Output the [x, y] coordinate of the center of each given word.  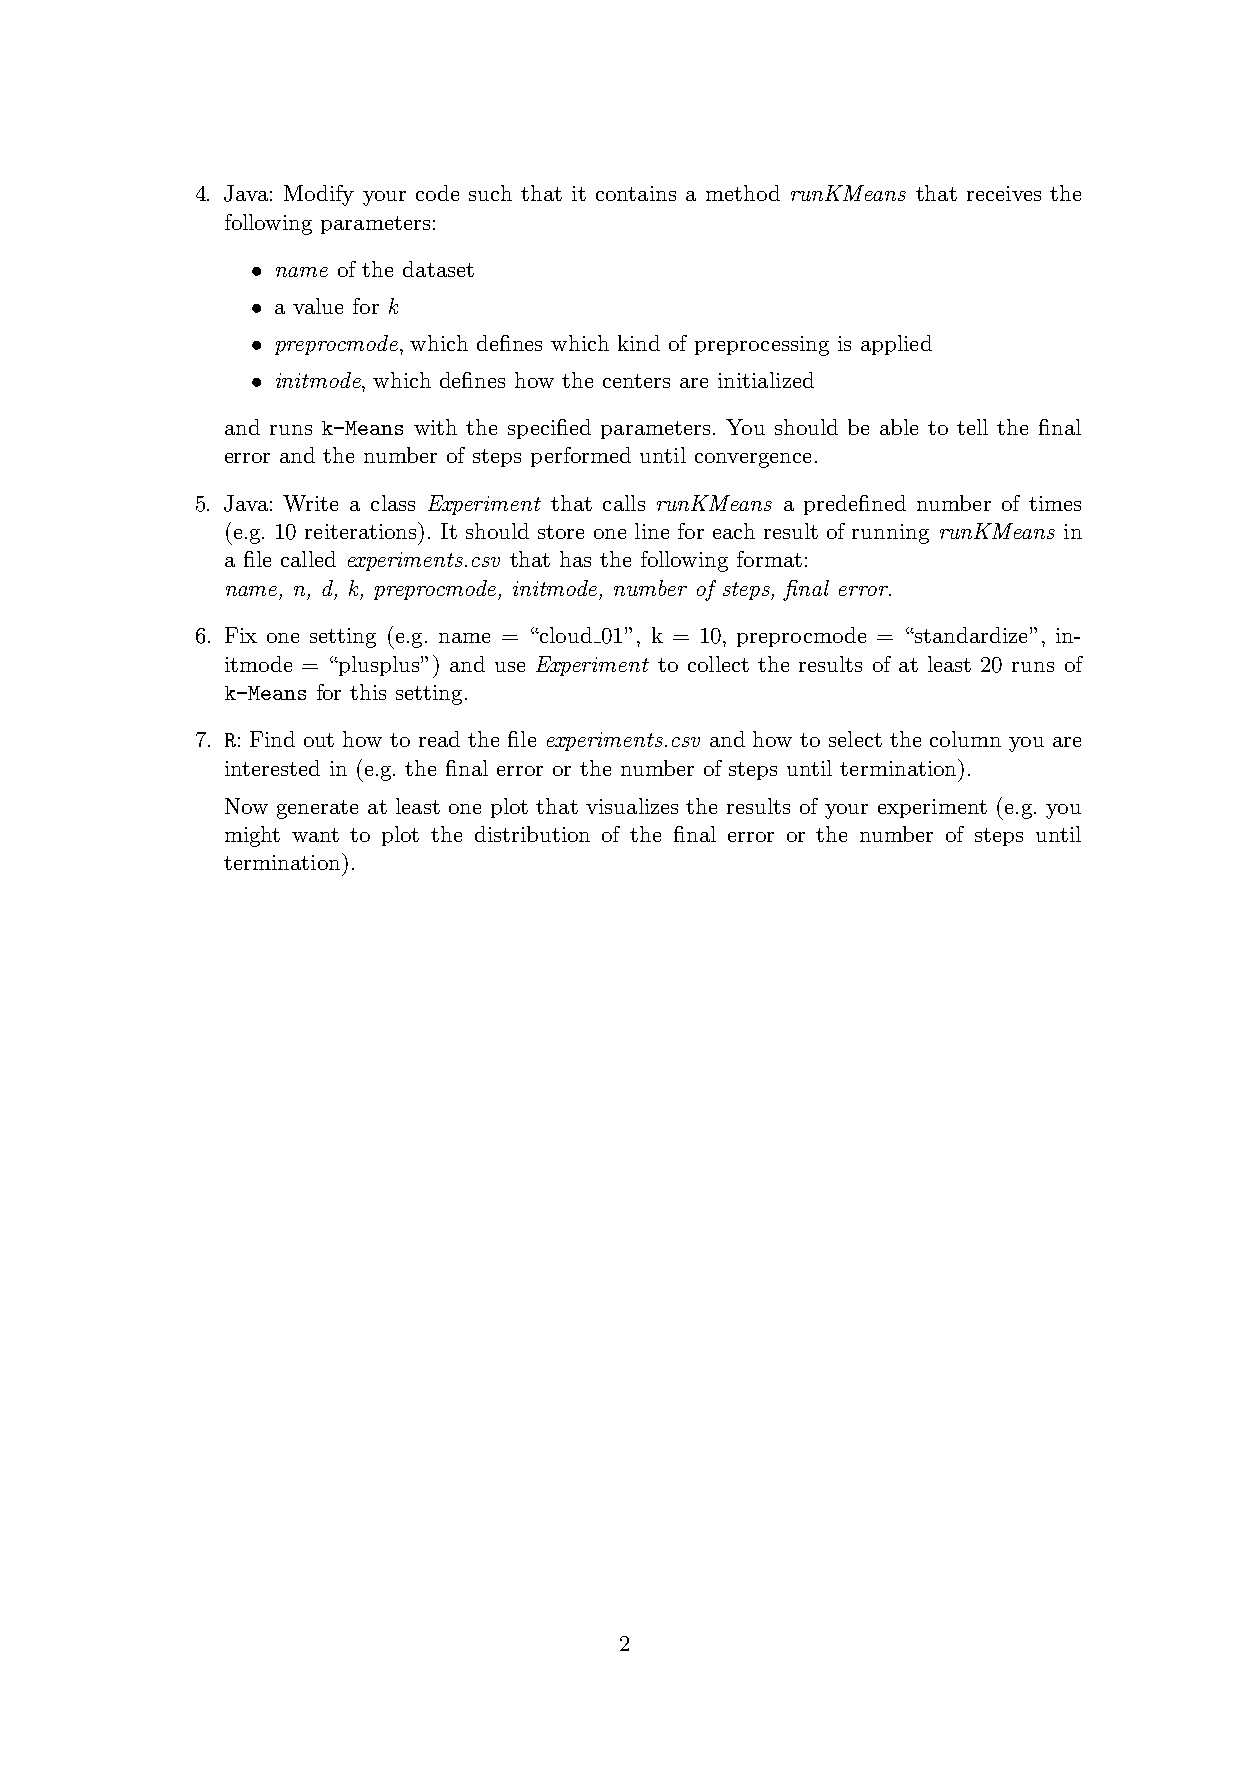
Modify [319, 195]
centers [636, 381]
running [890, 534]
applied [896, 345]
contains [636, 193]
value [318, 306]
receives [1004, 193]
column [965, 739]
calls [624, 503]
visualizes [632, 806]
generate [317, 809]
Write [310, 503]
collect [718, 664]
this [368, 692]
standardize [969, 635]
